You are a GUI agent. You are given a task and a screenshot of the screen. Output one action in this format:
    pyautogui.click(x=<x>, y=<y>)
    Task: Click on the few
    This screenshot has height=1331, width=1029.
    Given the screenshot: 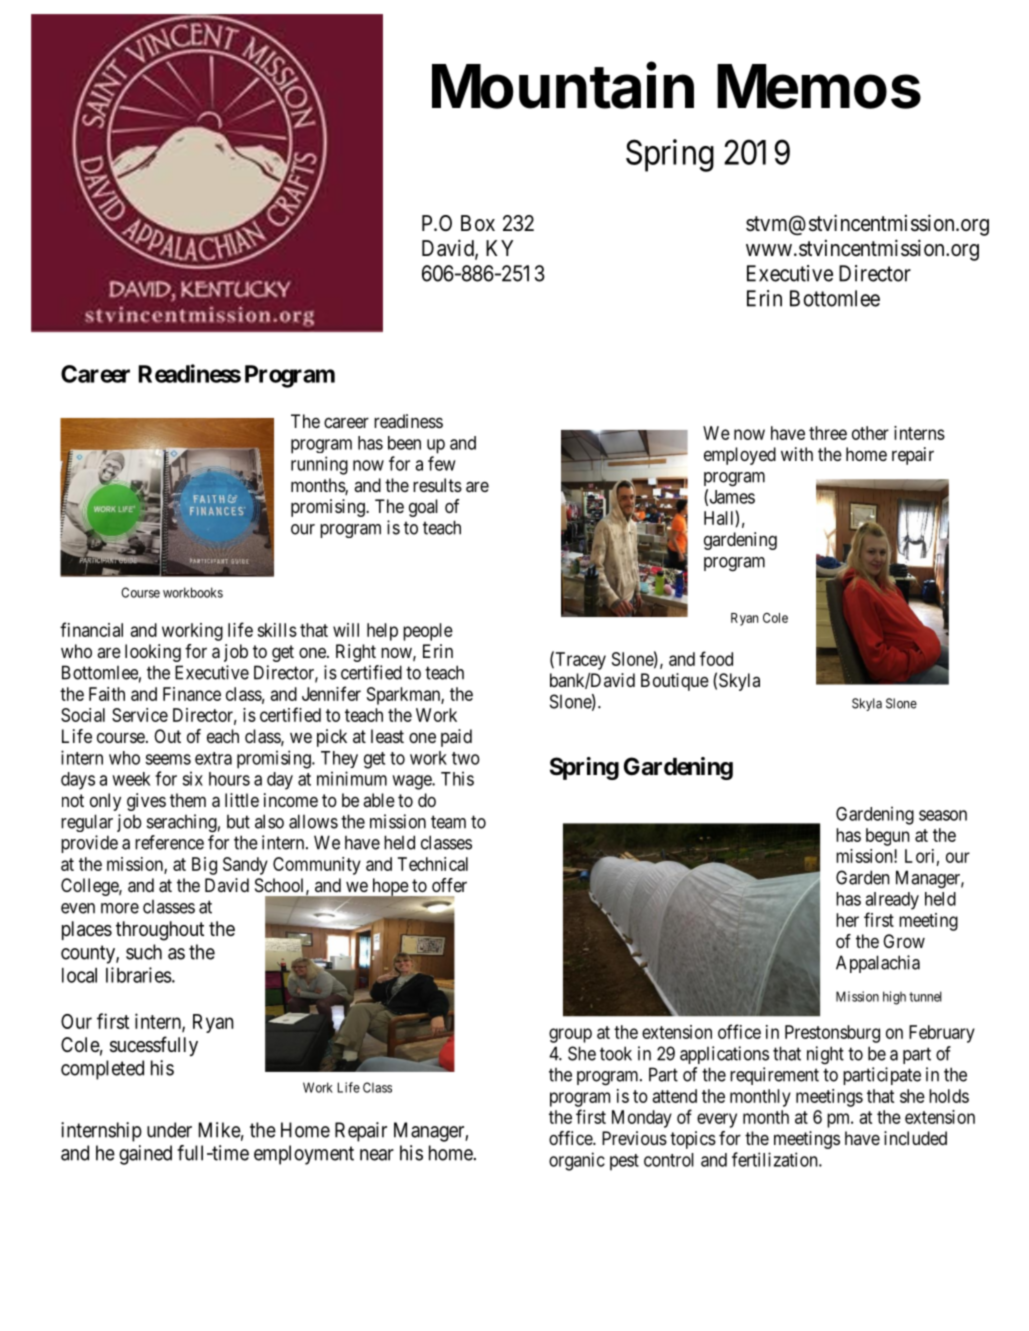 What is the action you would take?
    pyautogui.click(x=442, y=463)
